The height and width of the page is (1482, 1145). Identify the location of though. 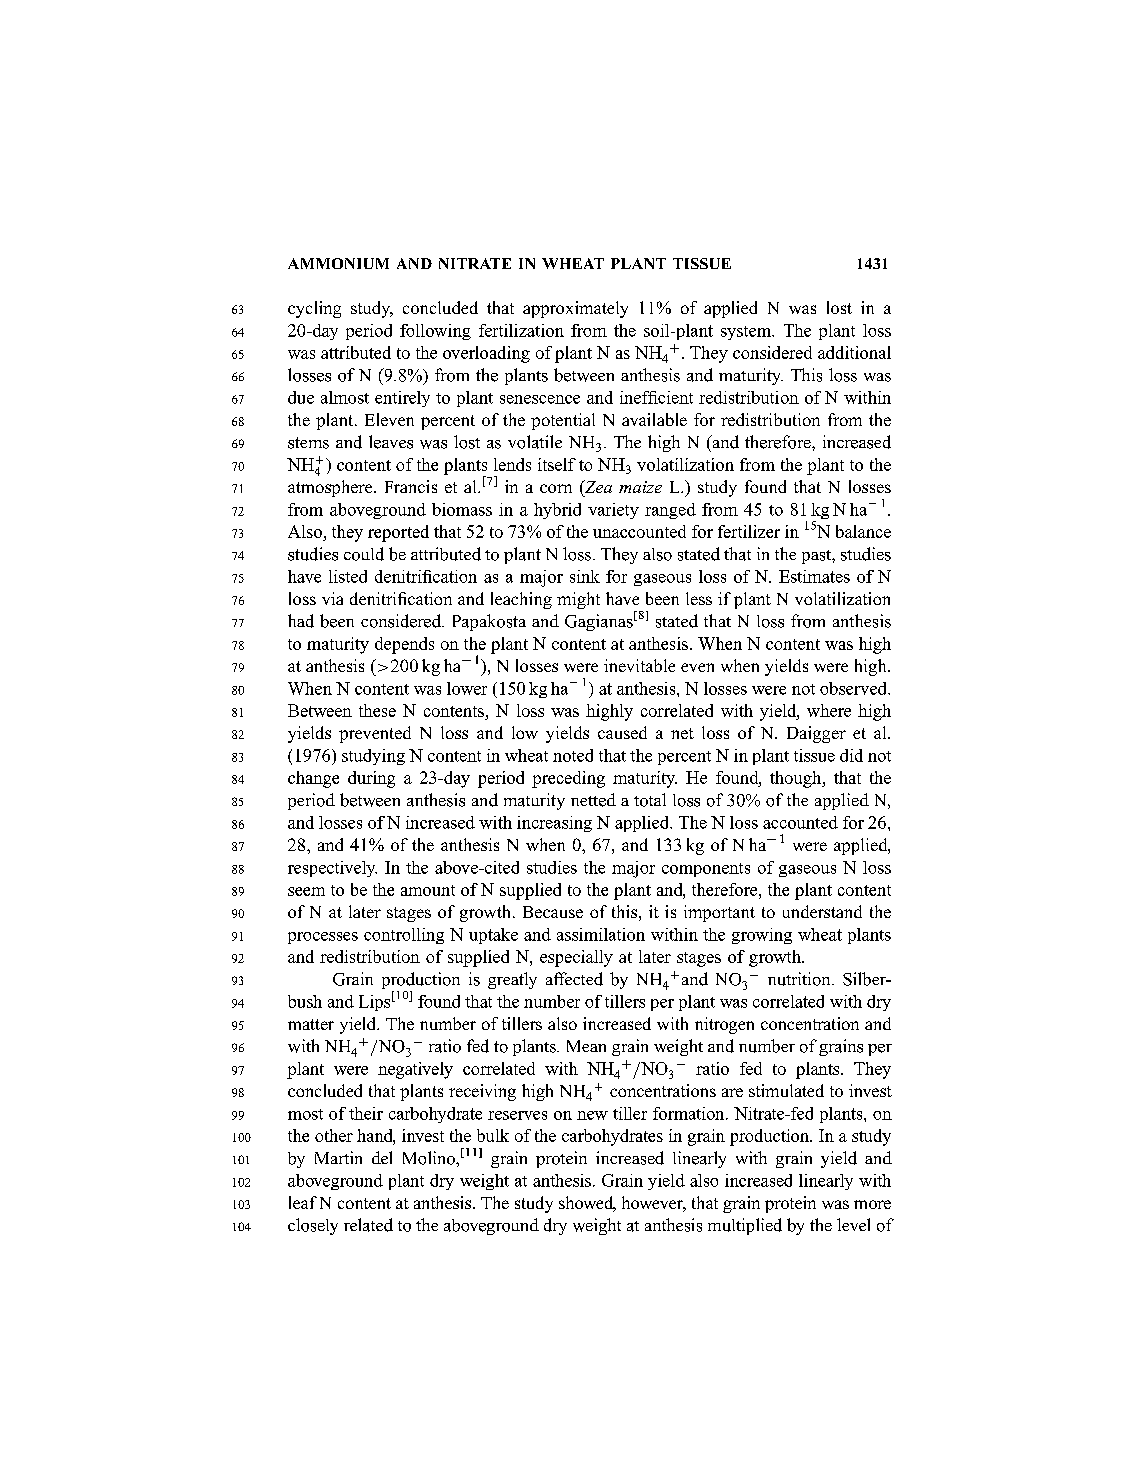
(797, 779).
